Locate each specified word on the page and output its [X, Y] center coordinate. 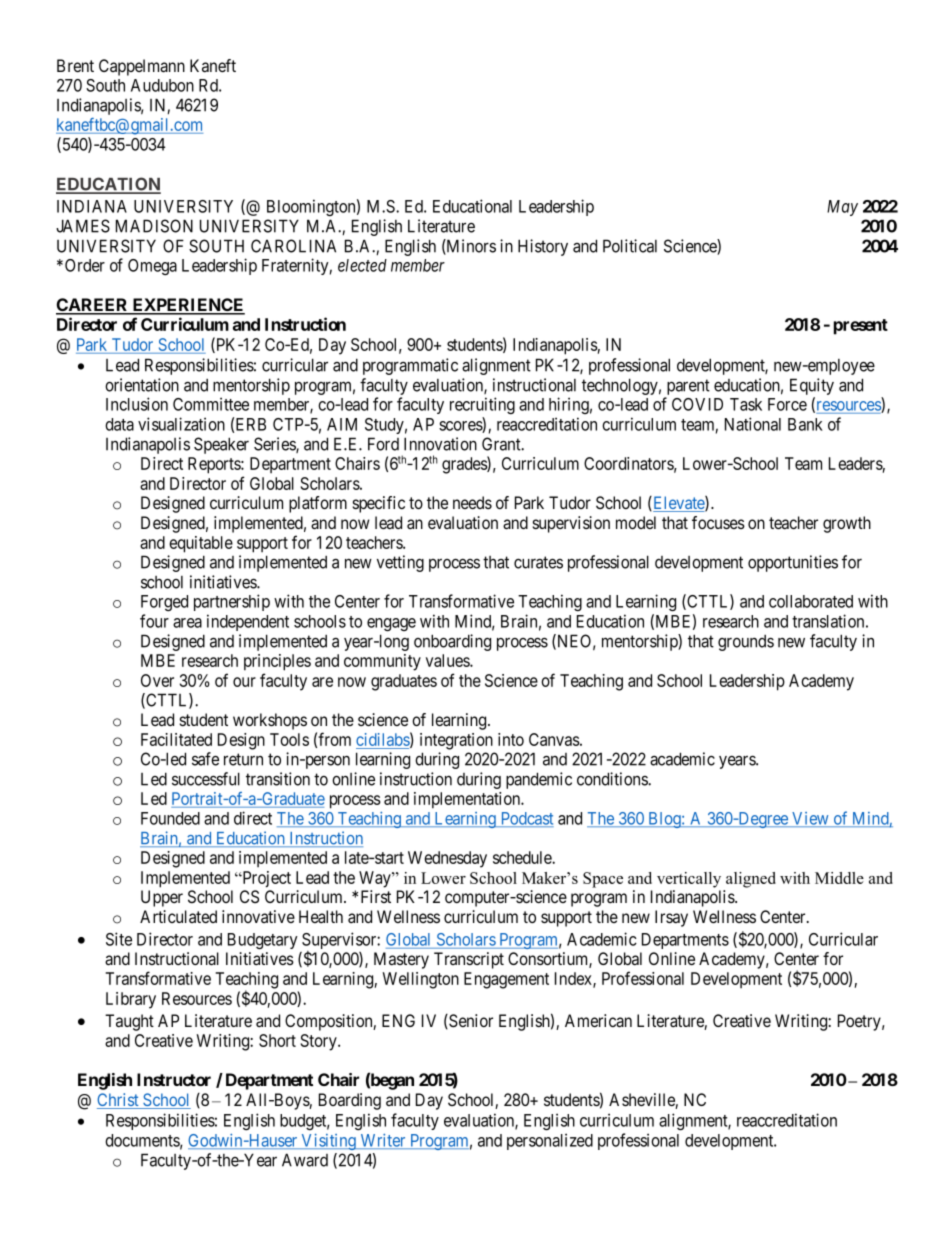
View [810, 819]
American [598, 1021]
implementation [468, 800]
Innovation [440, 444]
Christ [119, 1101]
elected [362, 265]
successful [206, 779]
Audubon [162, 85]
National [753, 424]
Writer [383, 1141]
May [842, 208]
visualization [181, 424]
